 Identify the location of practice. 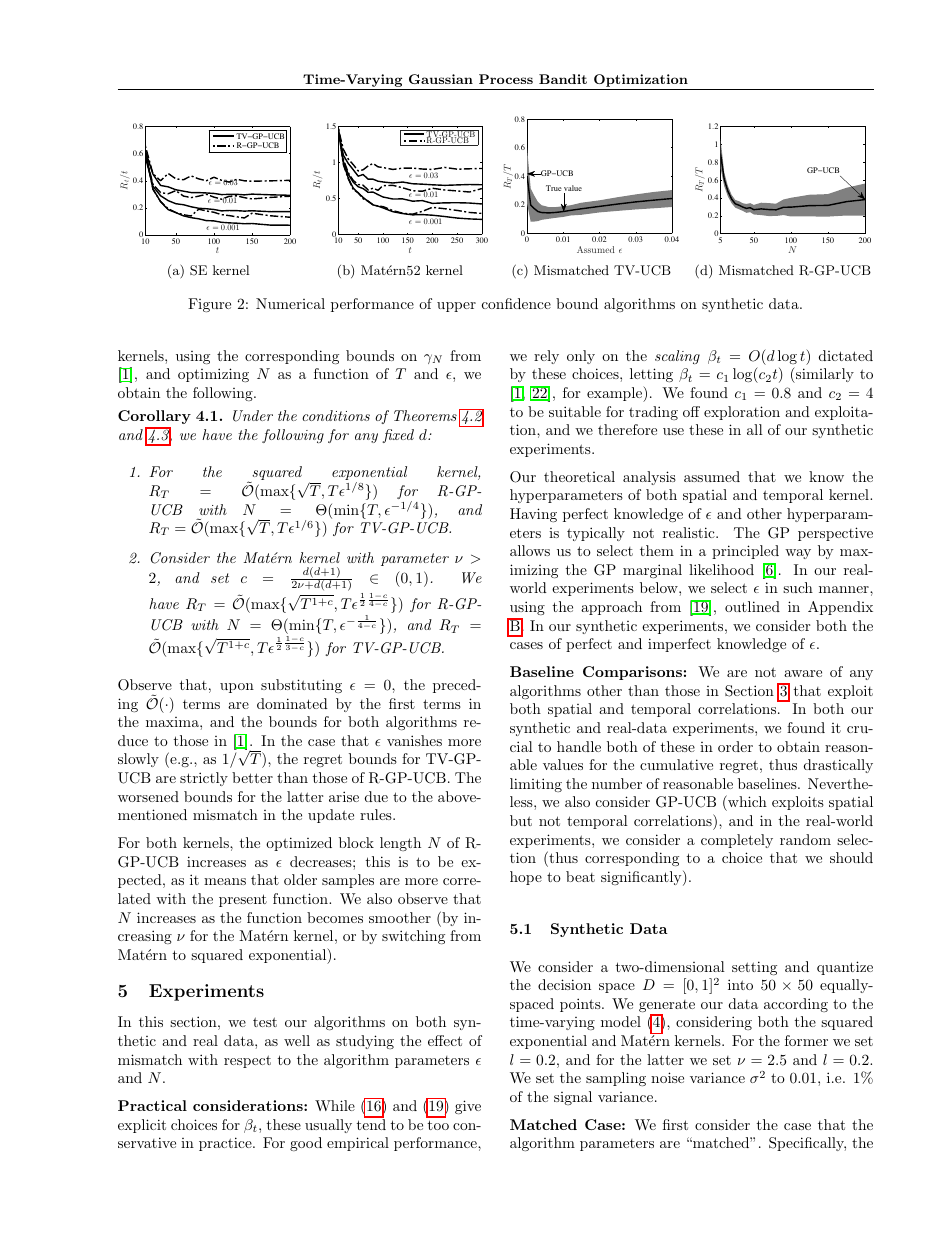
(226, 1144).
